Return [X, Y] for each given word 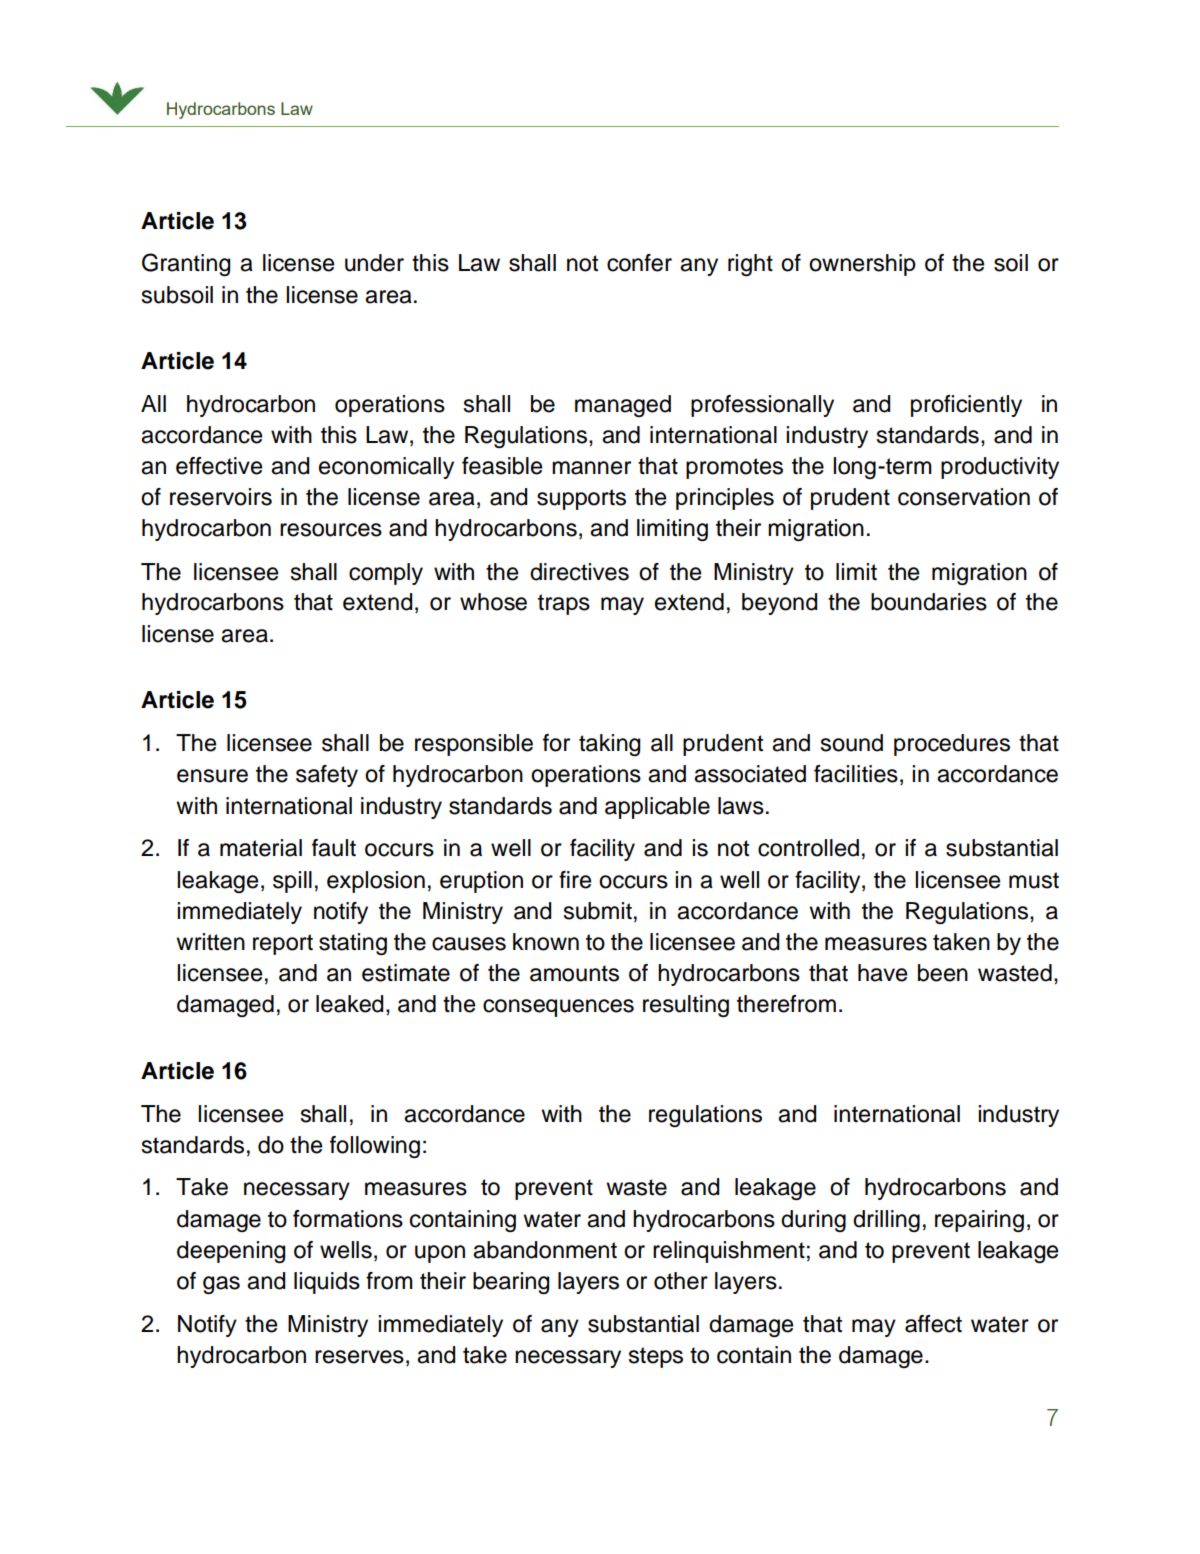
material [261, 848]
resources [331, 530]
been [943, 973]
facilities [856, 774]
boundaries [929, 602]
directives [579, 572]
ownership [862, 265]
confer [639, 263]
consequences [558, 1008]
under [374, 263]
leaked [349, 1004]
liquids [327, 1283]
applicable [657, 808]
